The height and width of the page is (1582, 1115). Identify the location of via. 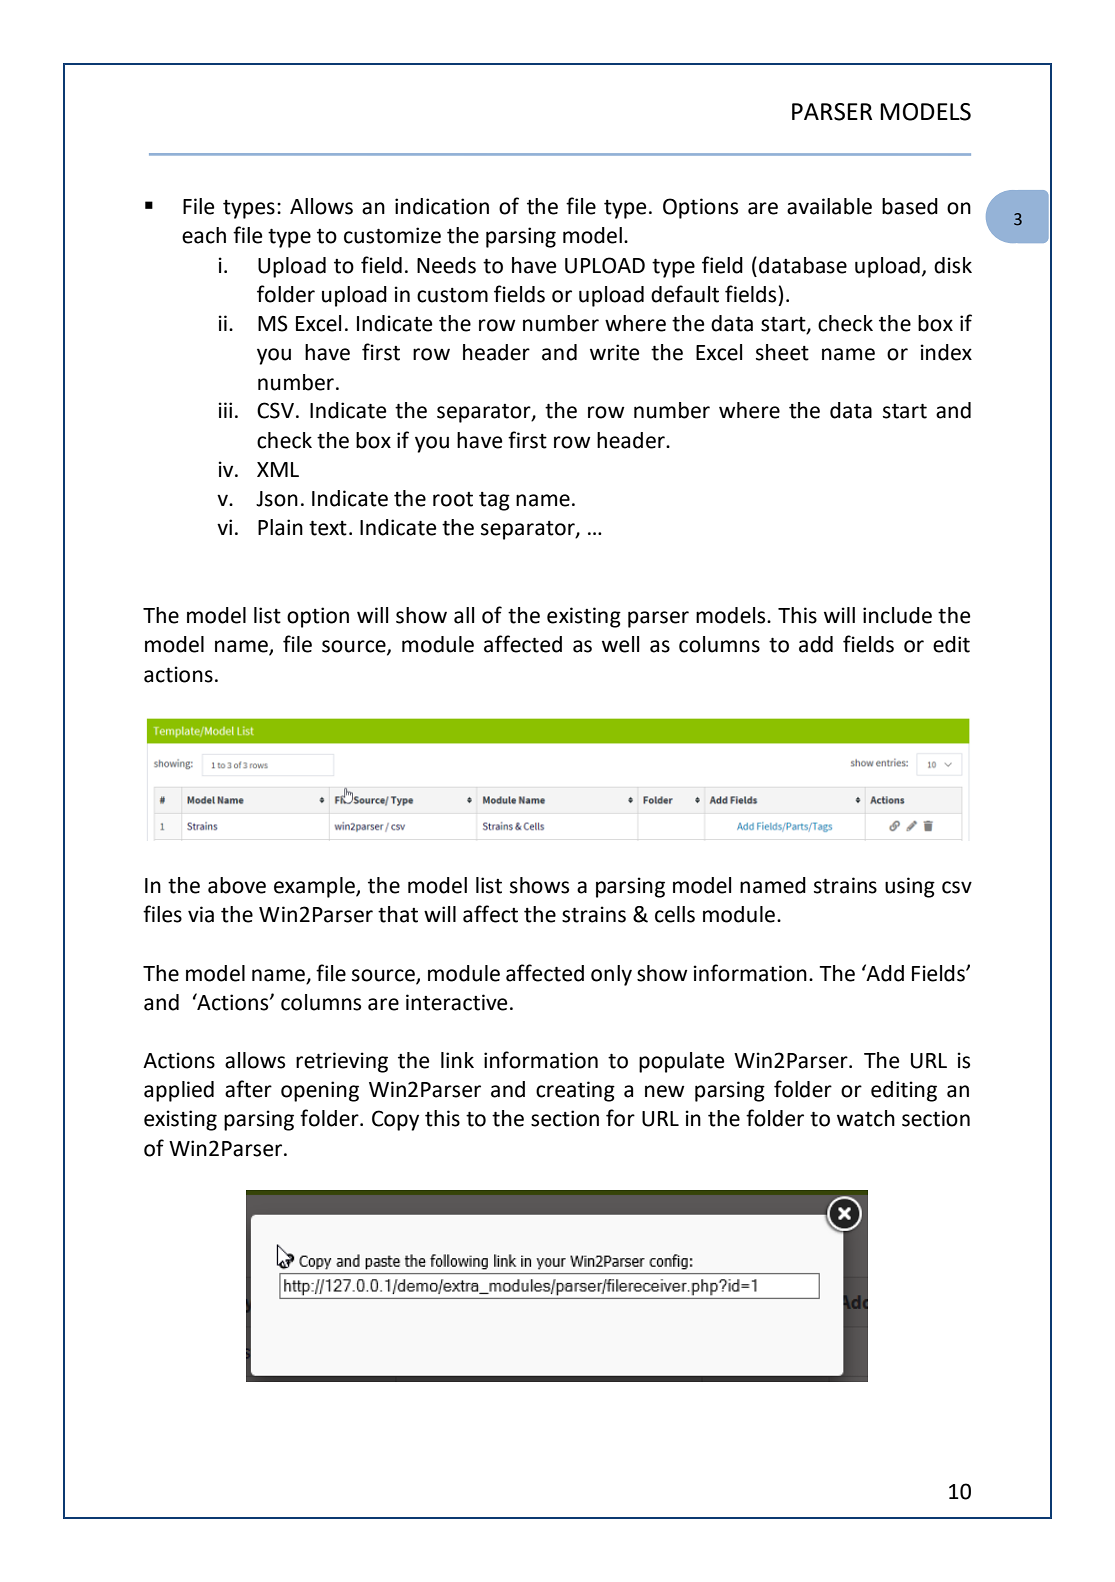
(201, 914).
